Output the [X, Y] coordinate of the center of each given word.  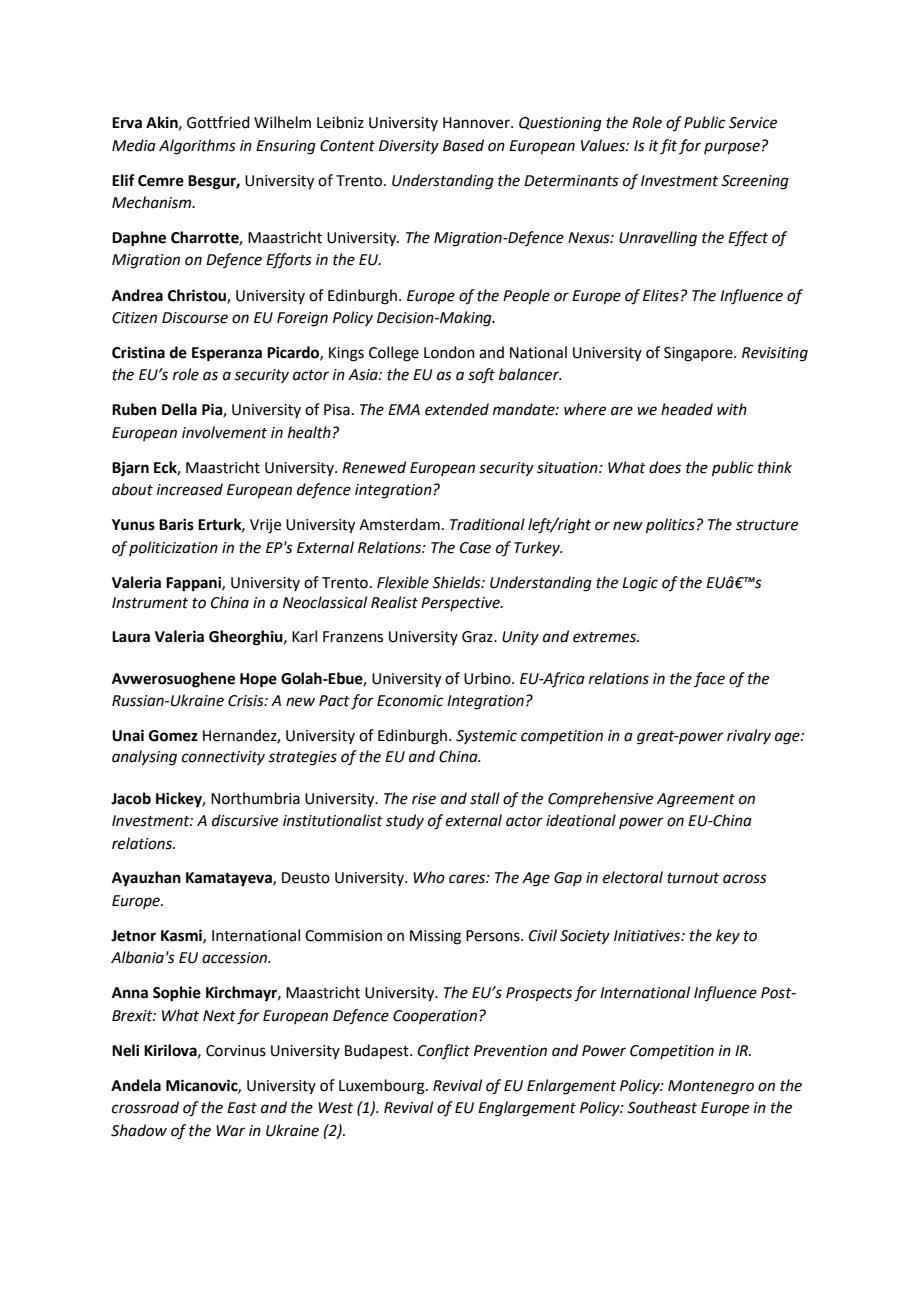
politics [670, 525]
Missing [435, 937]
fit [668, 147]
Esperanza [227, 354]
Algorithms [197, 147]
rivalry [749, 736]
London [449, 352]
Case [475, 548]
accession [236, 958]
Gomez [173, 736]
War [230, 1131]
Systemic [486, 737]
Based [463, 145]
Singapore [699, 354]
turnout [693, 878]
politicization [173, 548]
